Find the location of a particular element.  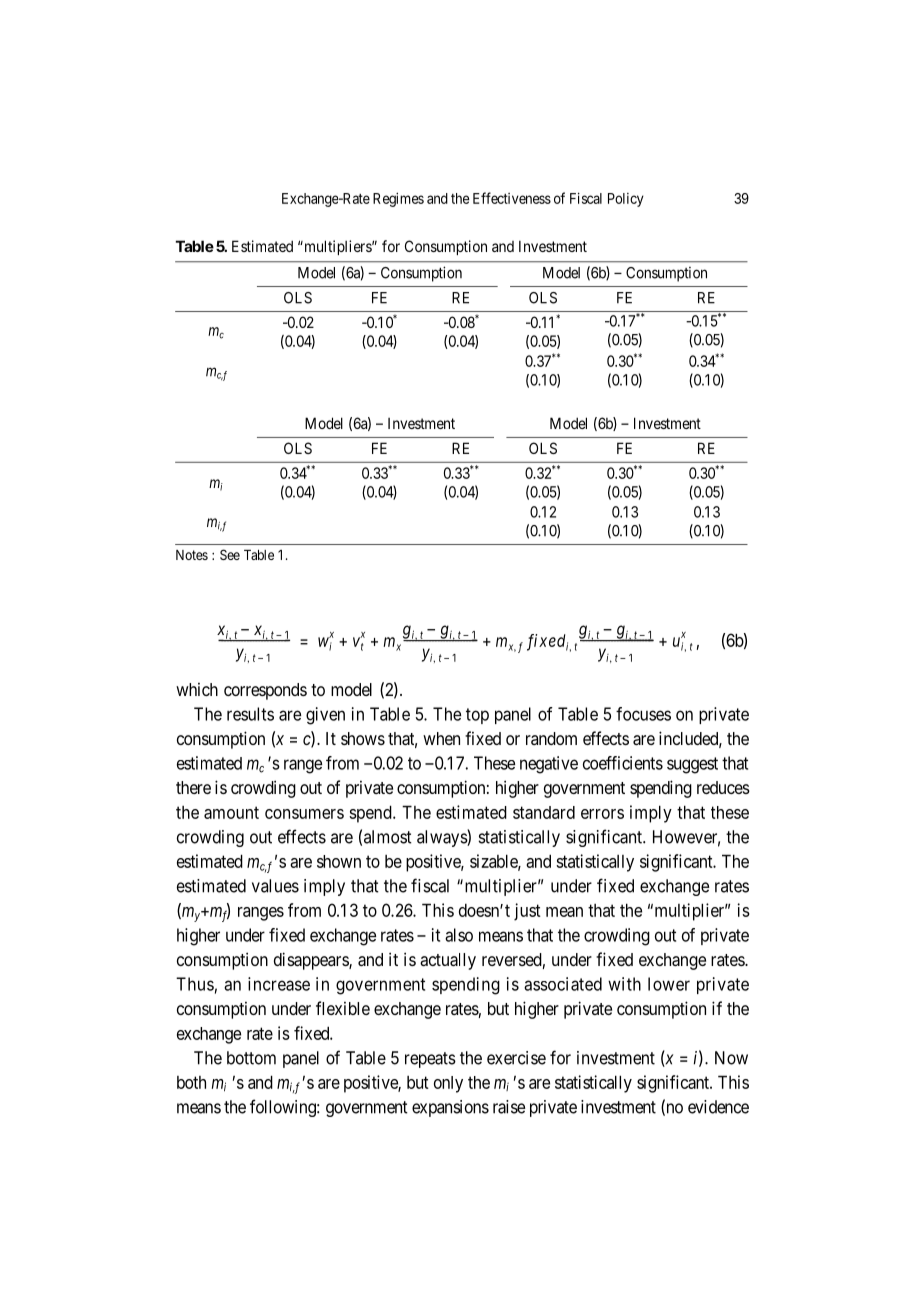

Policy is located at coordinates (626, 200).
